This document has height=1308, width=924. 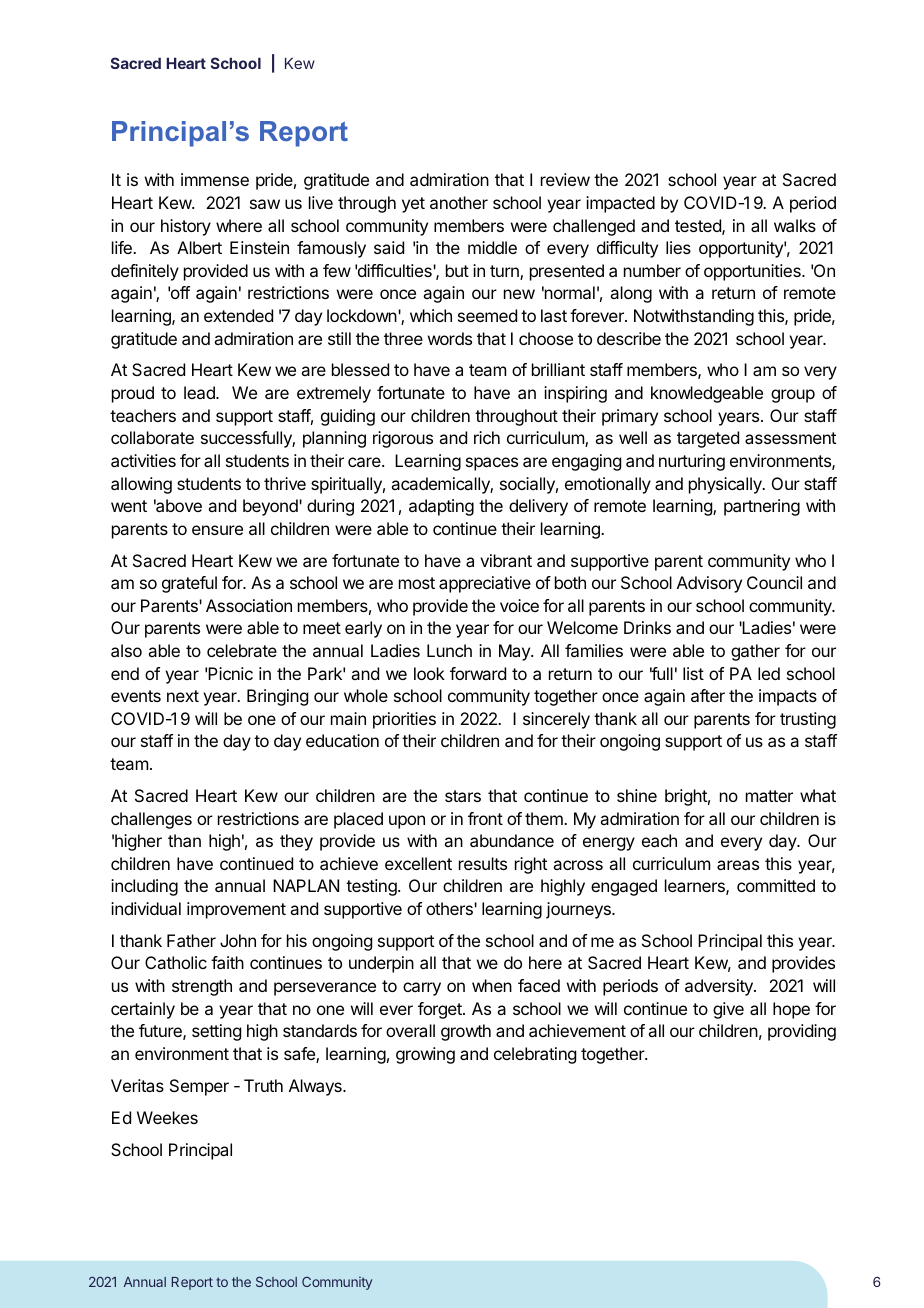 What do you see at coordinates (199, 1087) in the document?
I see `Semper` at bounding box center [199, 1087].
